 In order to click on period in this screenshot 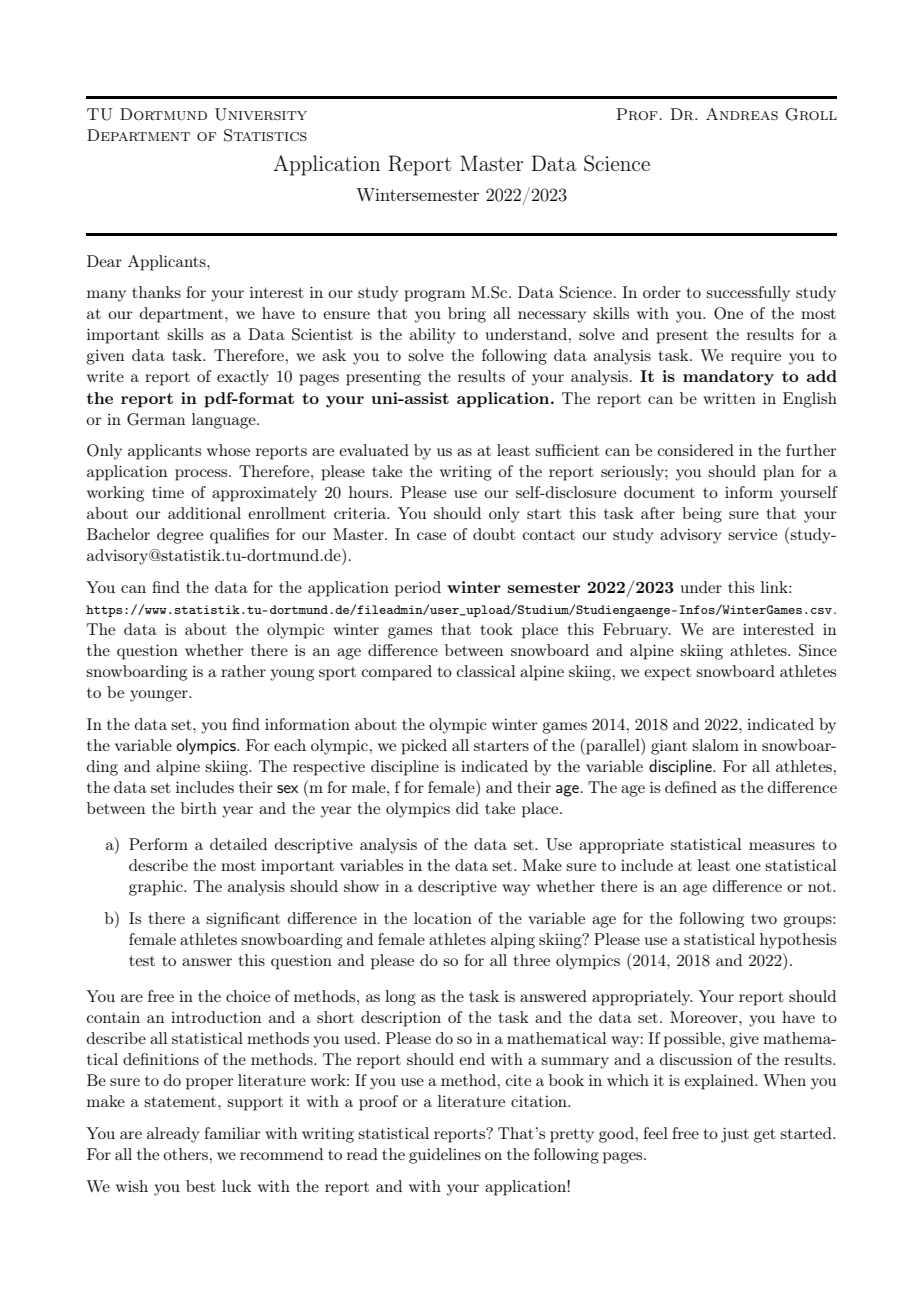, I will do `click(418, 589)`.
